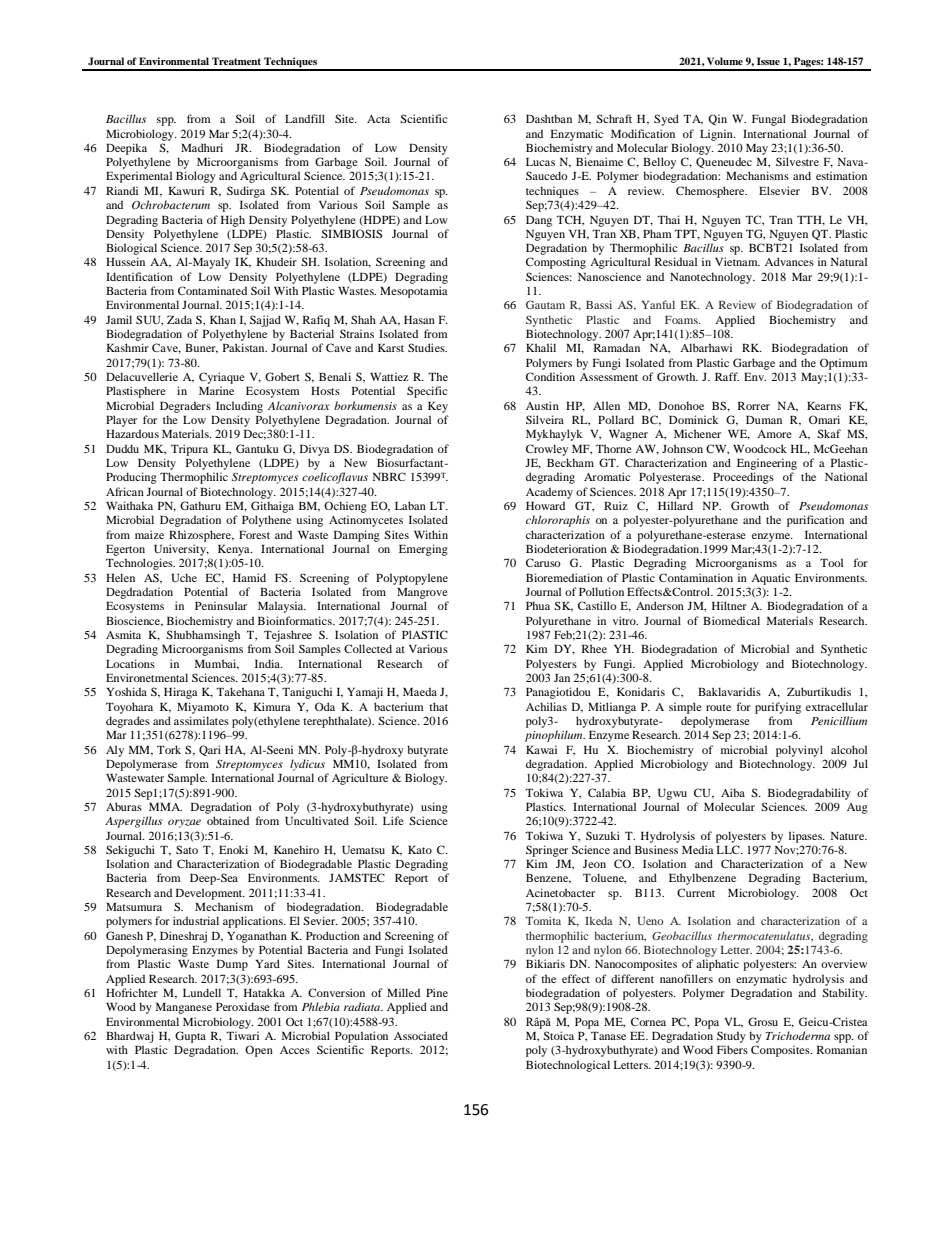 This image has width=952, height=1233. What do you see at coordinates (769, 120) in the image?
I see `Fungal` at bounding box center [769, 120].
